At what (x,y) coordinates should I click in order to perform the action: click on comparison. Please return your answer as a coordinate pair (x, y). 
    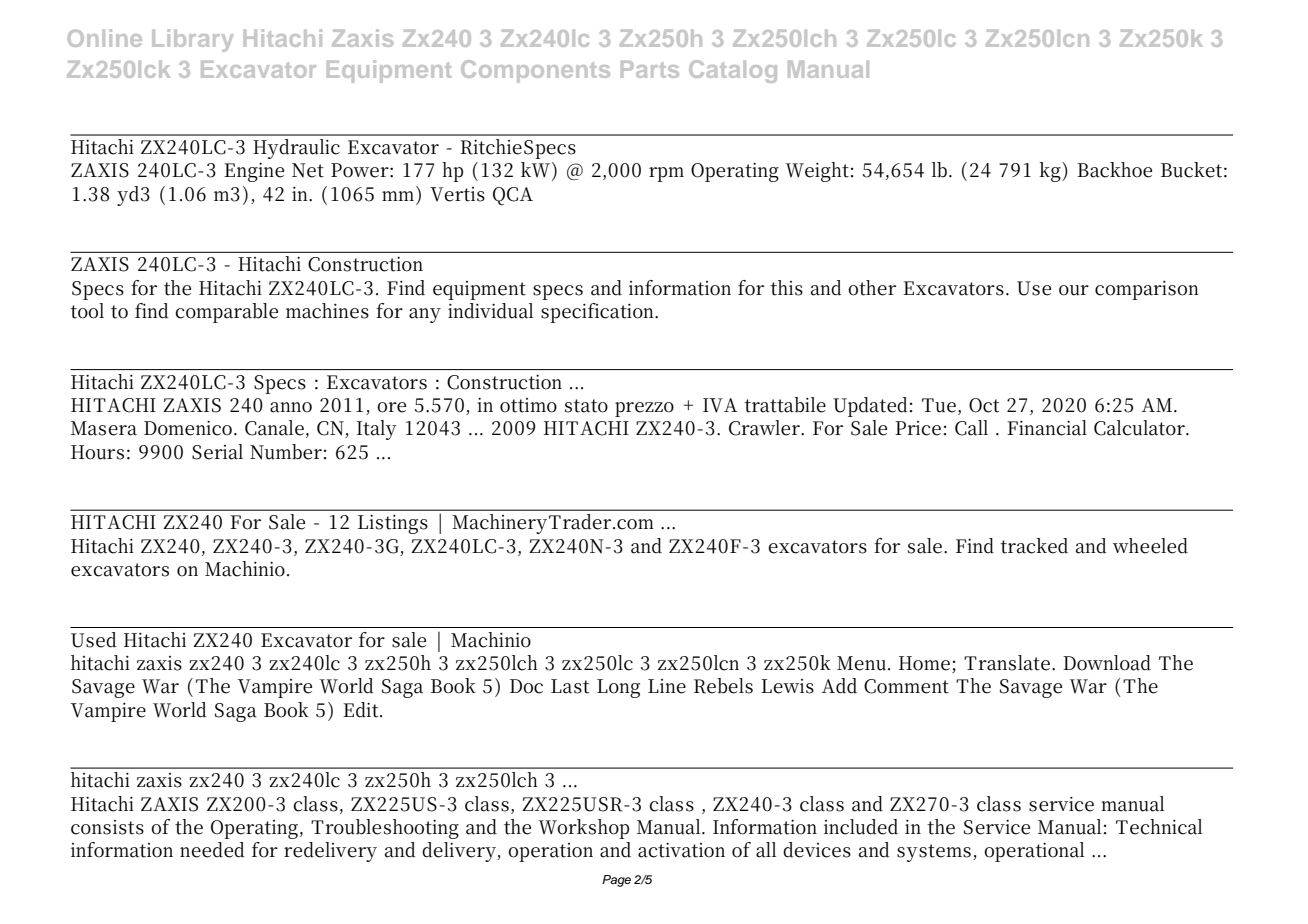
    Looking at the image, I should click on (1147, 290).
